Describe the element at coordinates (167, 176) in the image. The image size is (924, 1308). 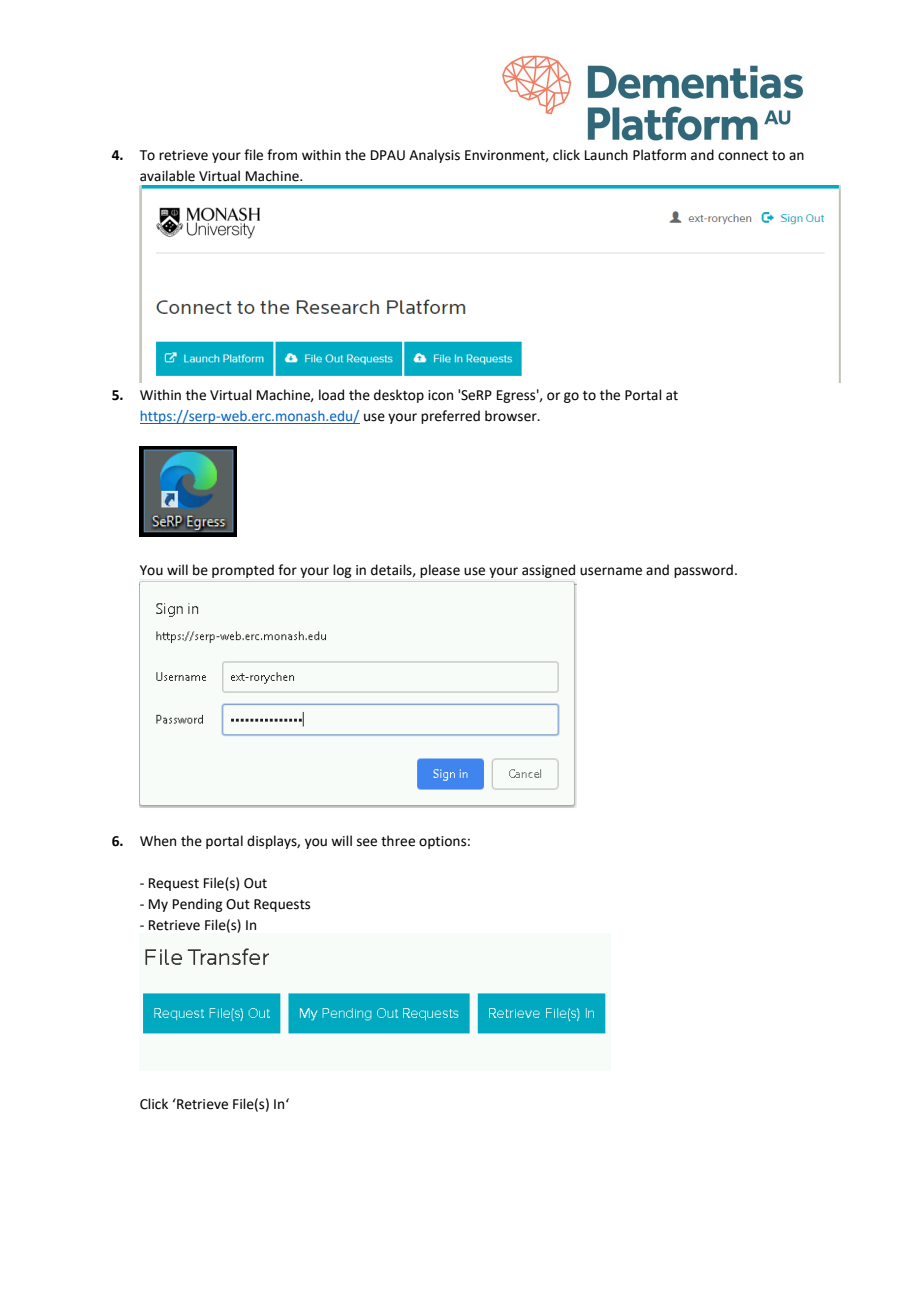
I see `available` at that location.
